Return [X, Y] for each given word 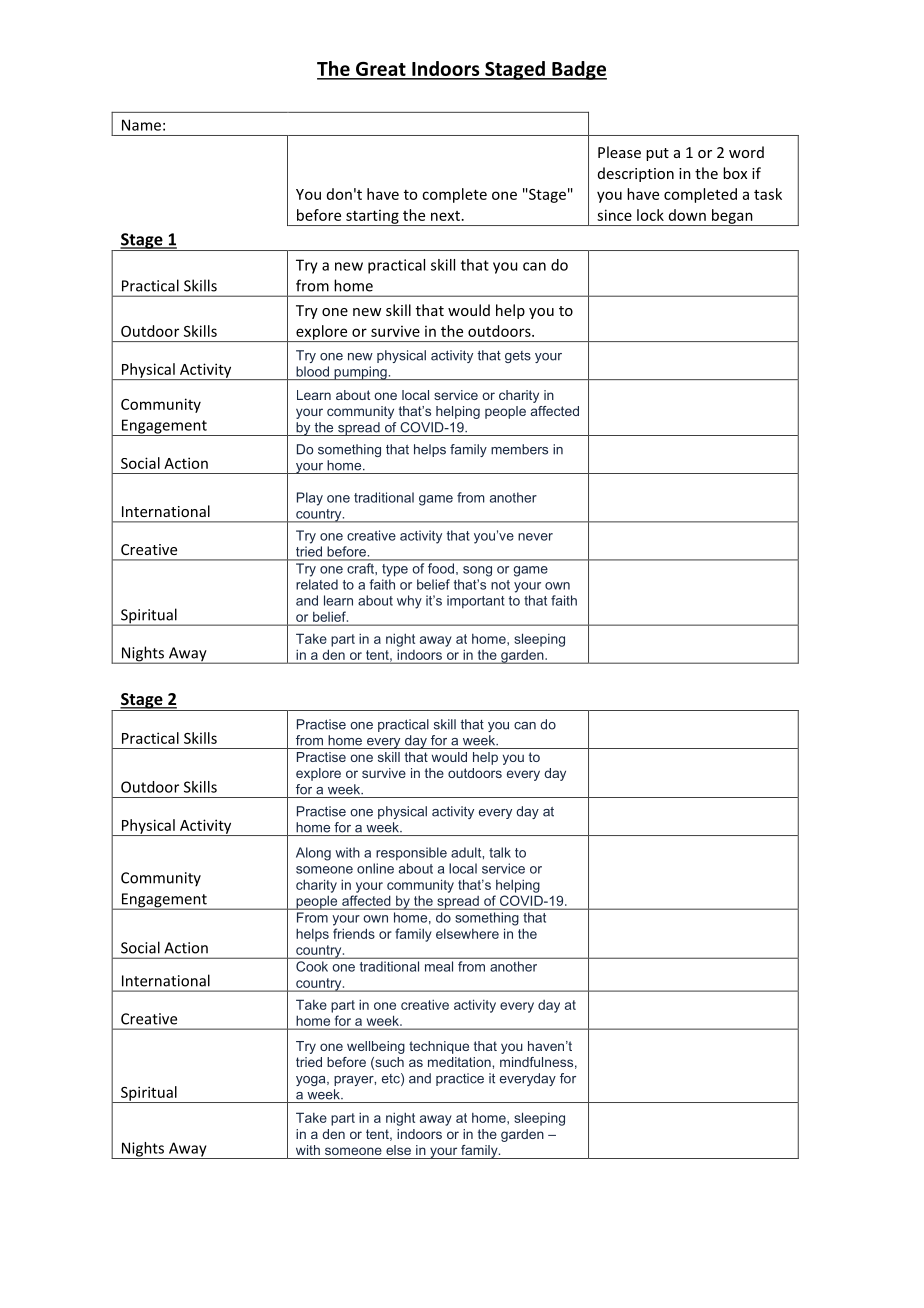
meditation [460, 1062]
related [317, 584]
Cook [312, 966]
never [535, 537]
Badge [578, 70]
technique [439, 1047]
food [441, 568]
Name [141, 125]
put [657, 154]
